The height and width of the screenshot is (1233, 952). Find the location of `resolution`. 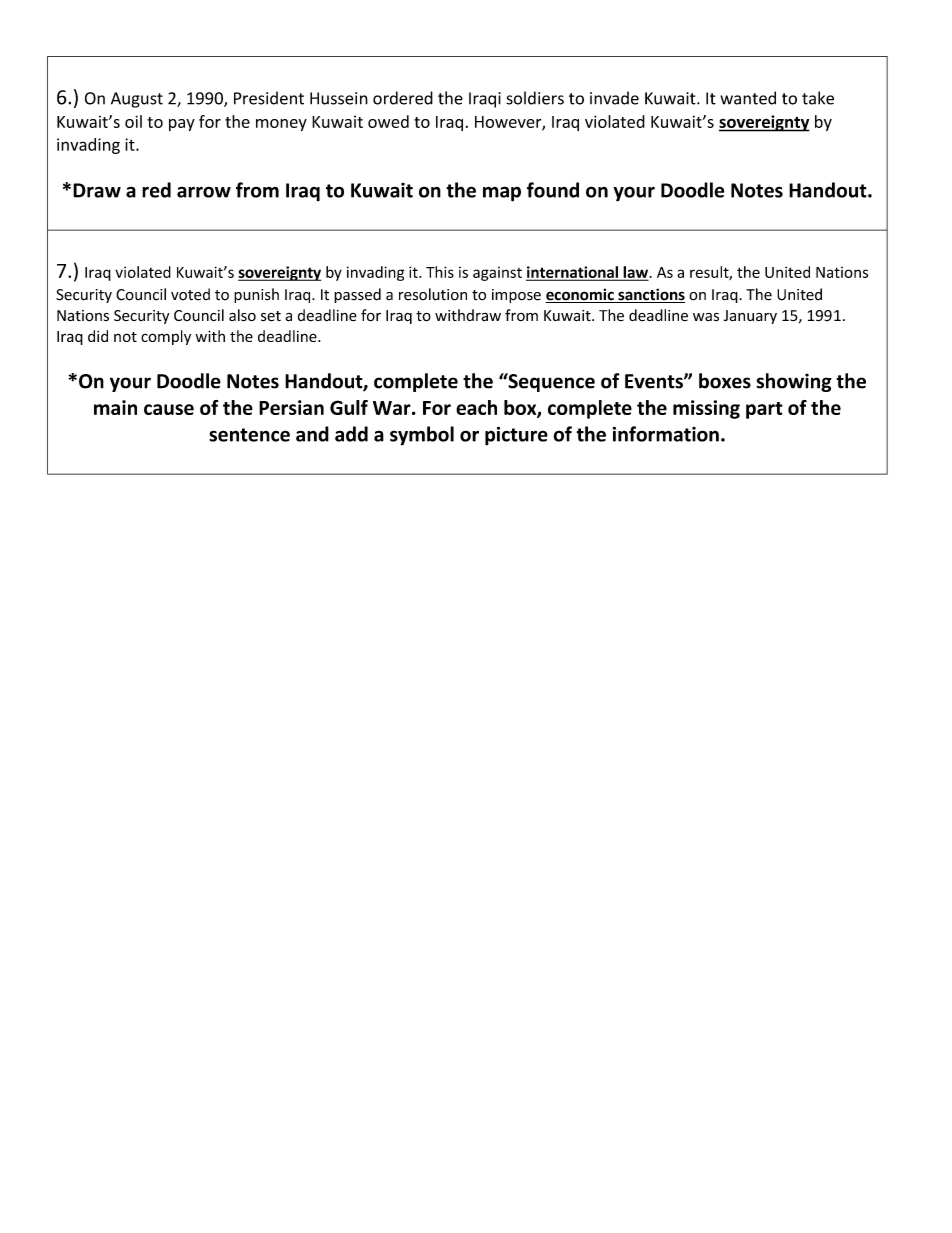

resolution is located at coordinates (433, 294).
